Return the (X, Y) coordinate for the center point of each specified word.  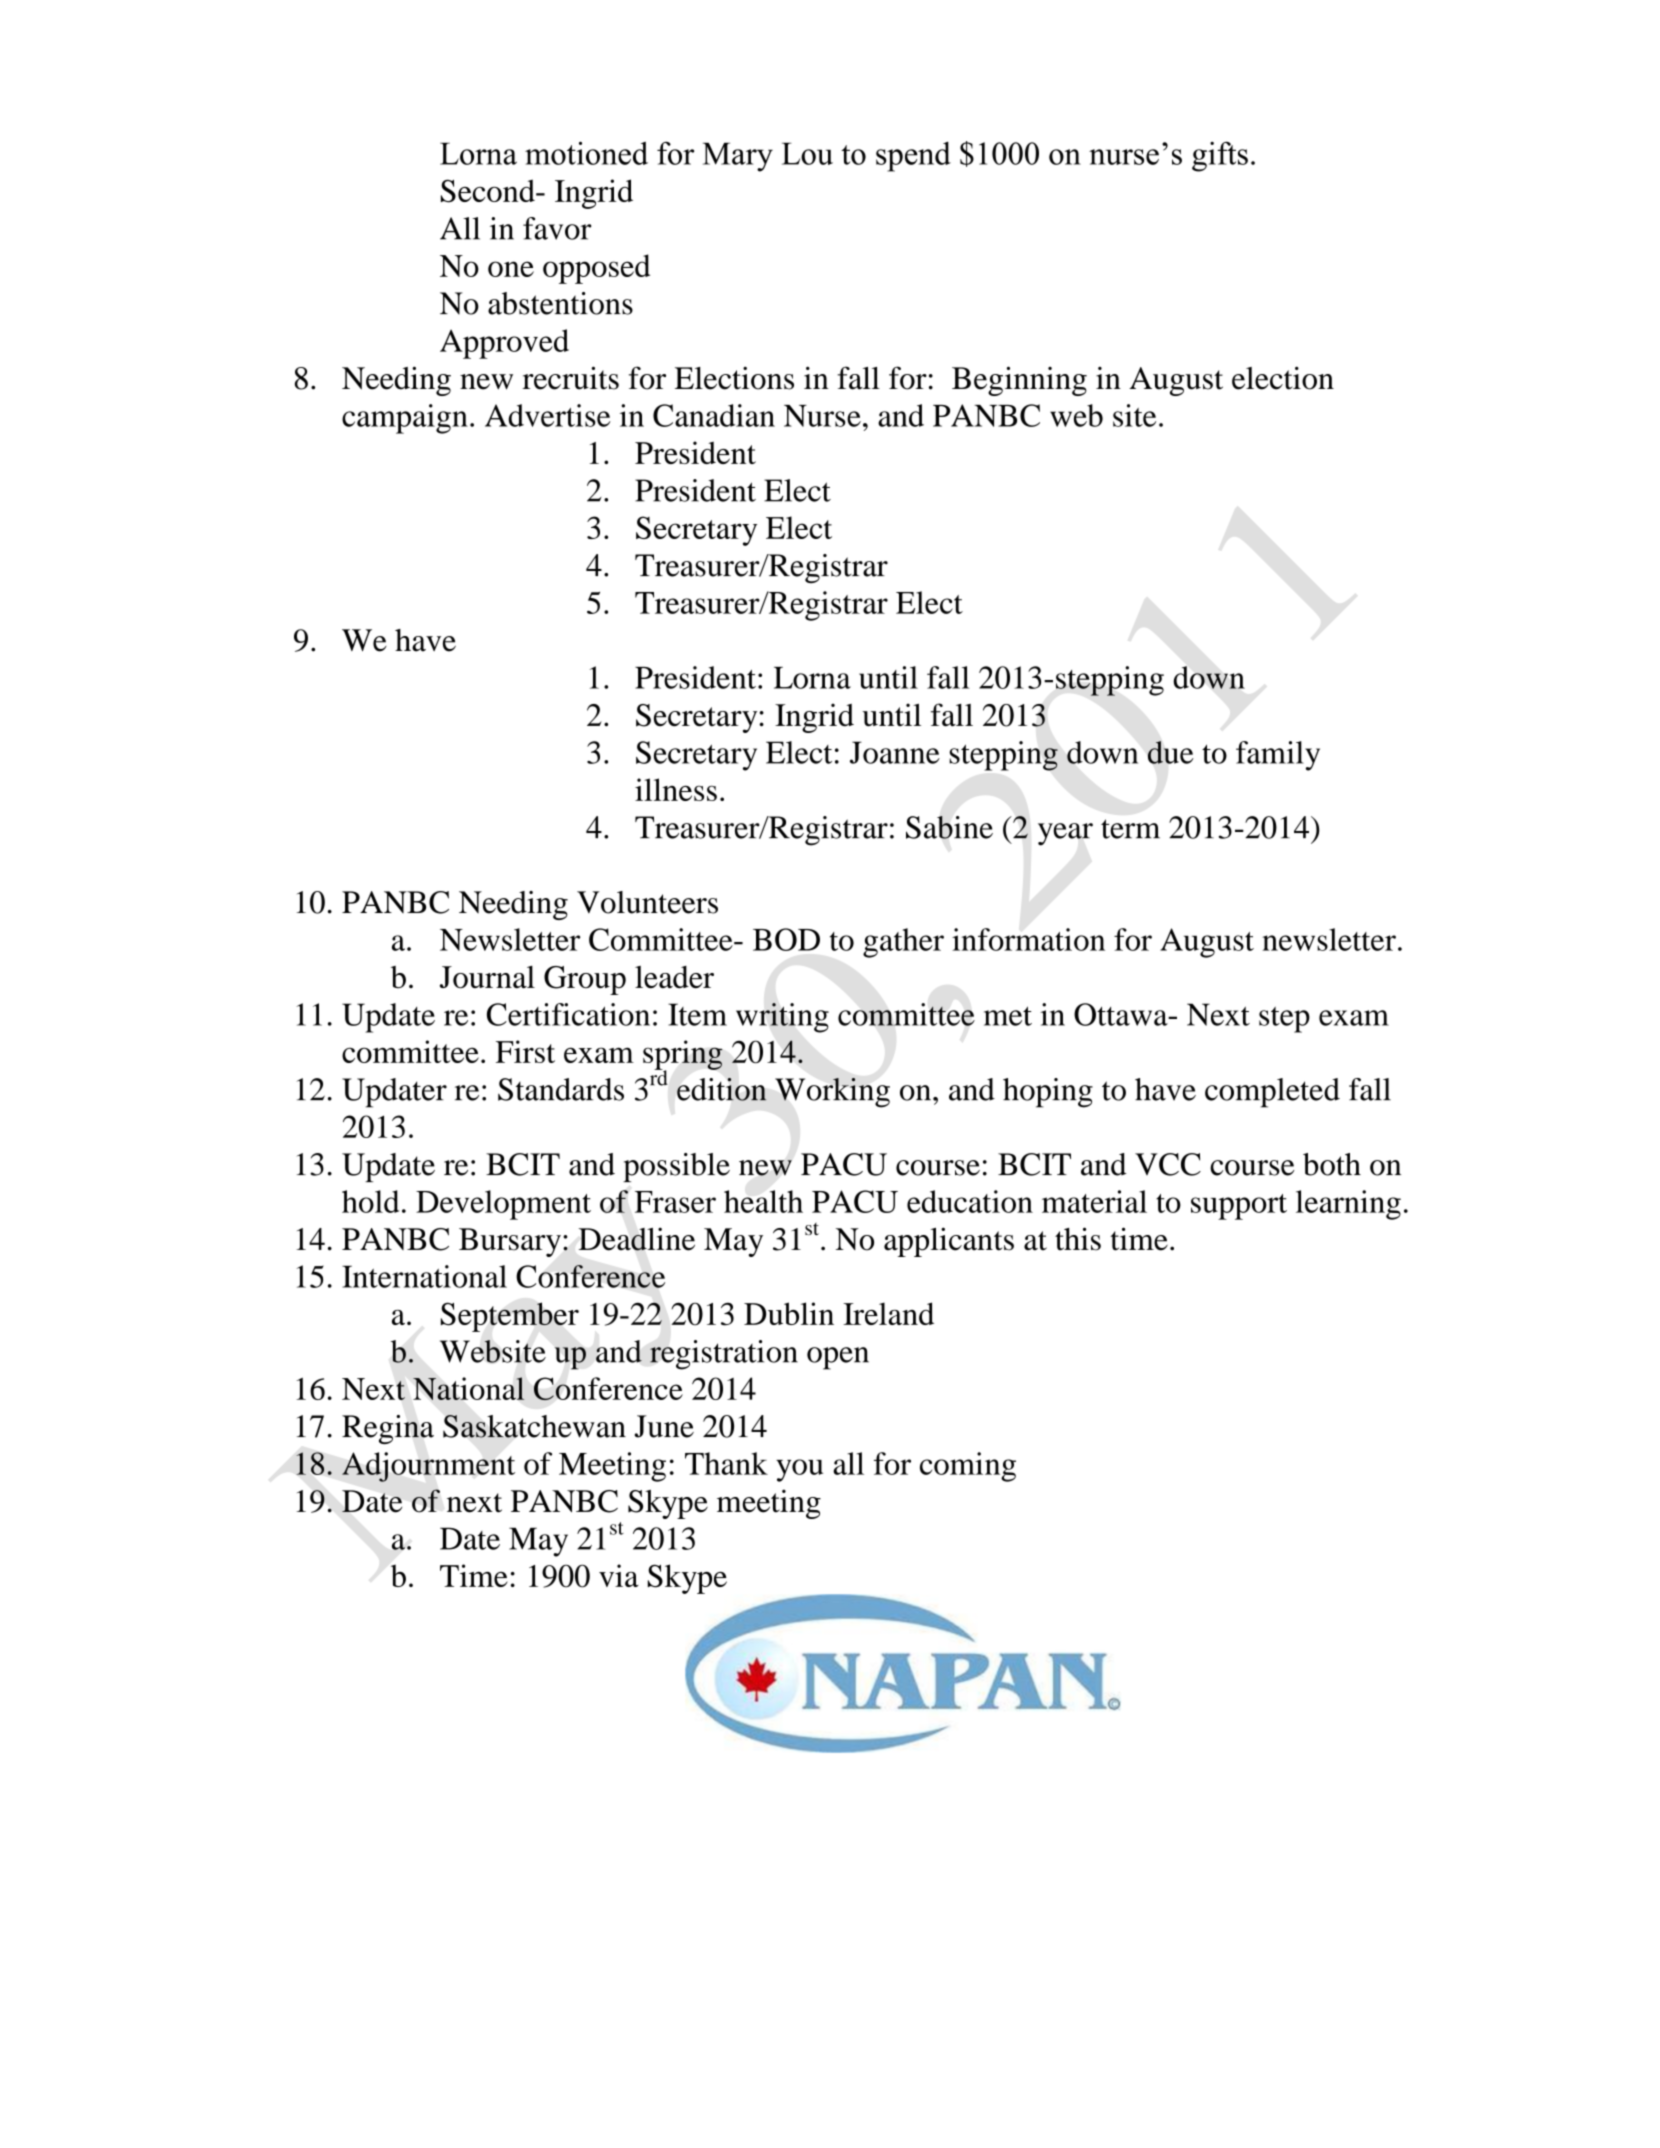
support (1239, 1207)
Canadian (714, 415)
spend (913, 157)
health (763, 1201)
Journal (487, 977)
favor (557, 228)
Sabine (949, 827)
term (1130, 829)
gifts (1220, 156)
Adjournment (428, 1467)
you (799, 1470)
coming (968, 1467)
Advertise (548, 415)
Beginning (1019, 381)
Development (503, 1205)
